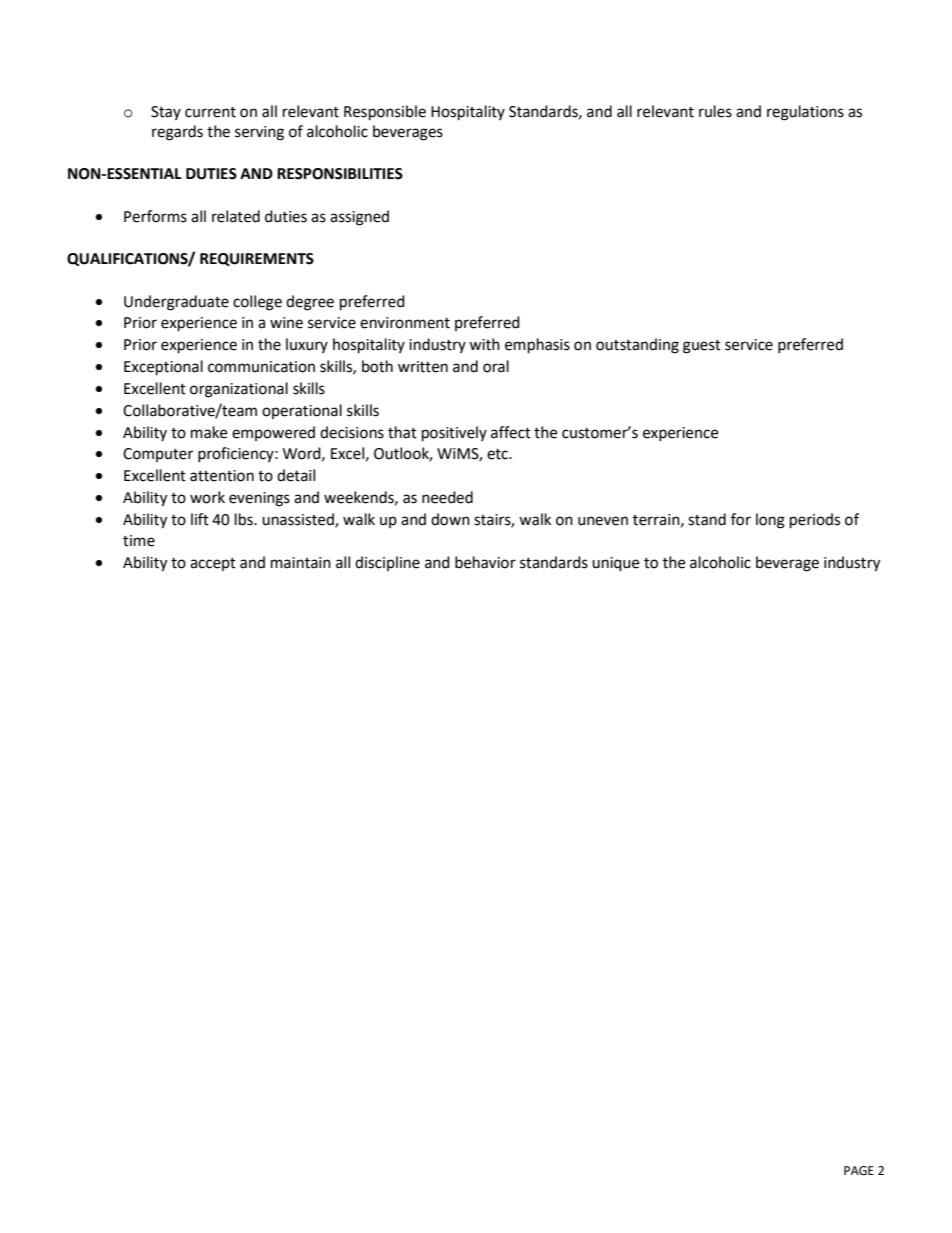 The image size is (952, 1233). What do you see at coordinates (815, 521) in the page?
I see `periods` at bounding box center [815, 521].
